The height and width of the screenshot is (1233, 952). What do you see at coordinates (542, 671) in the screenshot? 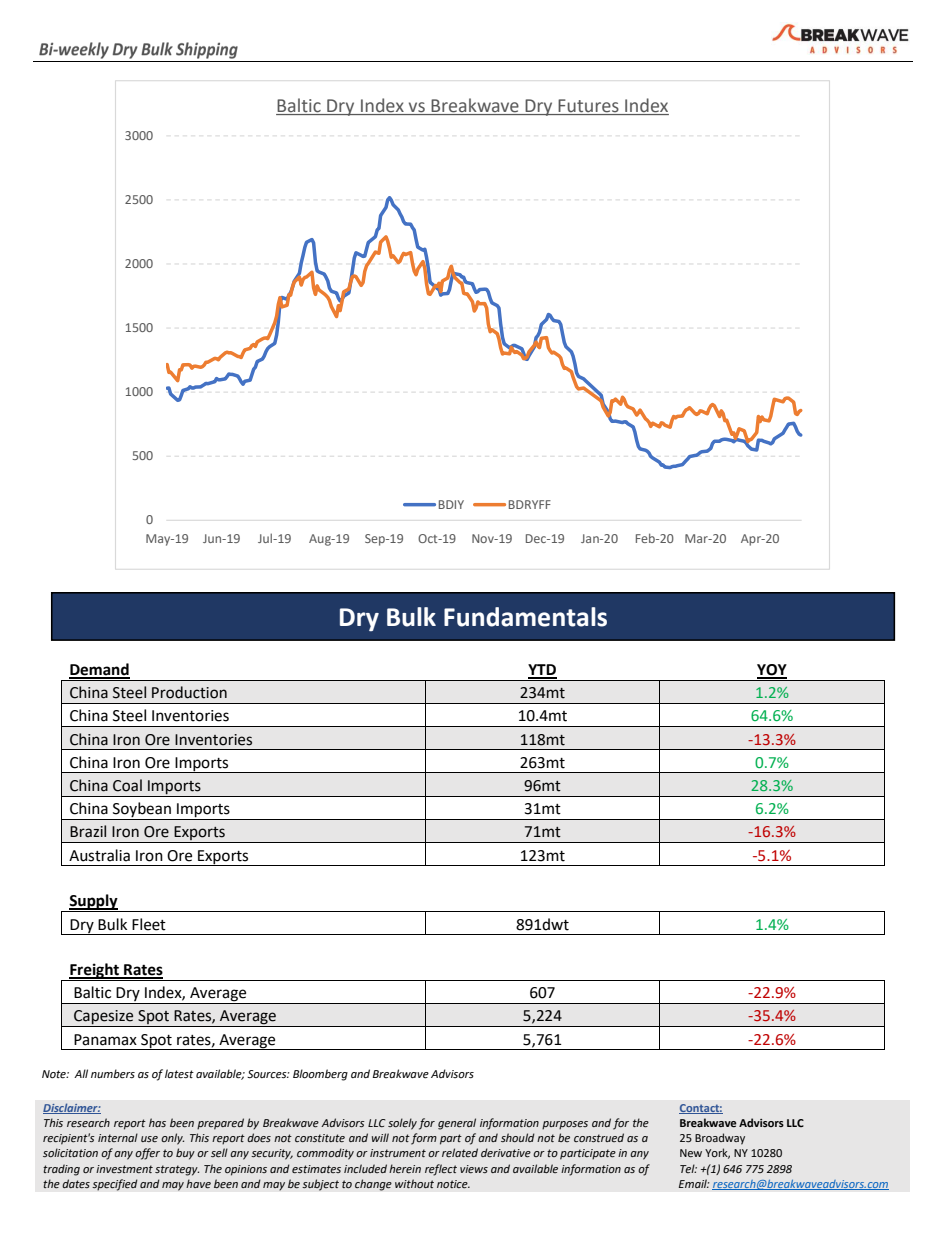
I see `YTD` at bounding box center [542, 671].
